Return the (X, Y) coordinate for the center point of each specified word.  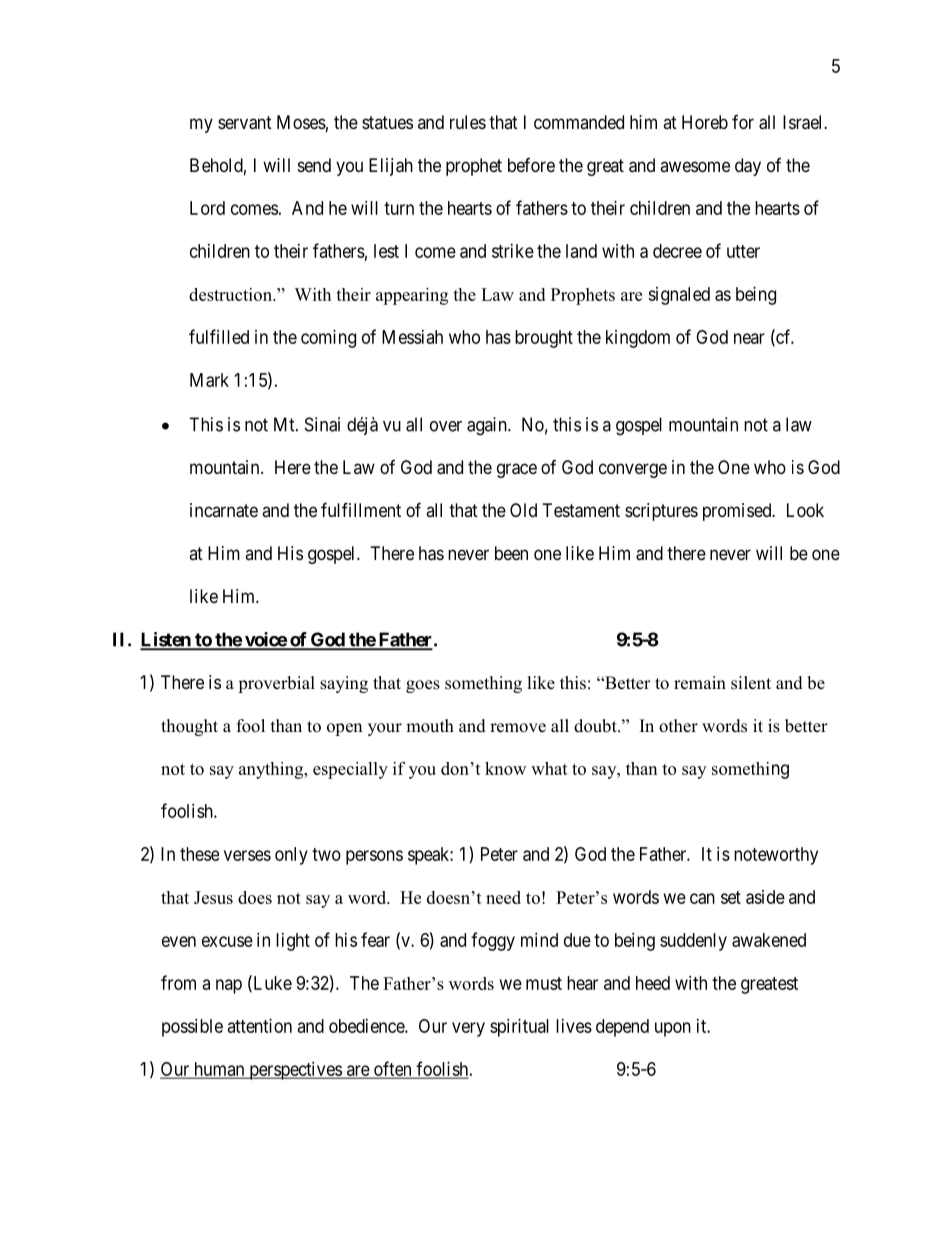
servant (245, 123)
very (468, 1029)
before (531, 165)
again (488, 426)
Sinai (322, 424)
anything (272, 770)
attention (260, 1026)
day (748, 167)
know (505, 768)
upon (673, 1029)
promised (738, 512)
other (678, 726)
